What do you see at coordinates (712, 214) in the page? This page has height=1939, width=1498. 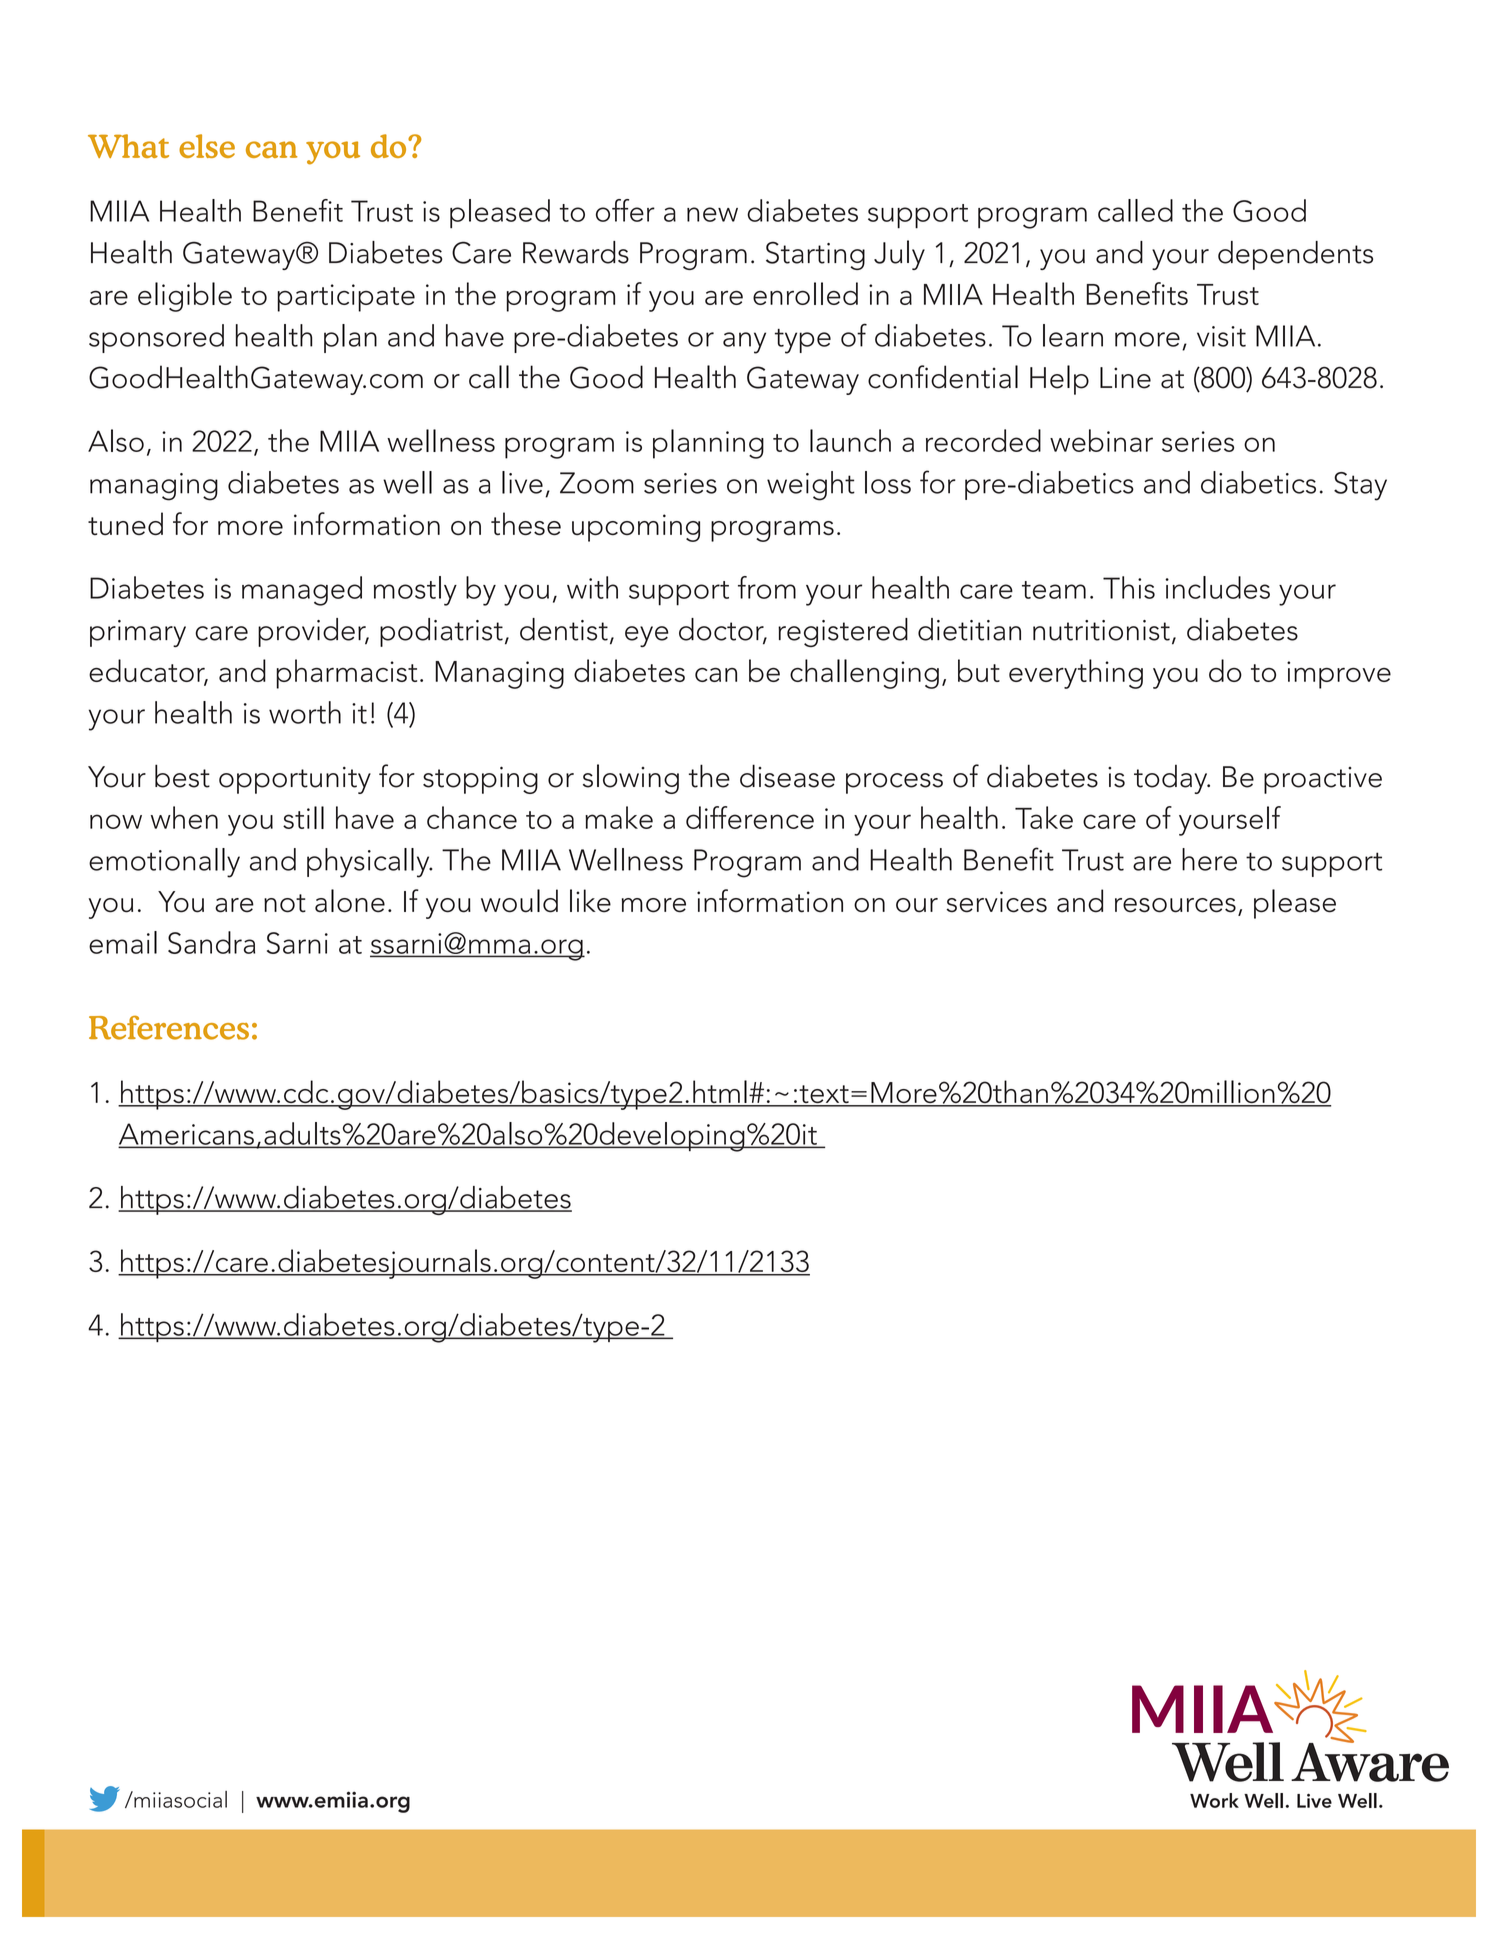 I see `new` at bounding box center [712, 214].
